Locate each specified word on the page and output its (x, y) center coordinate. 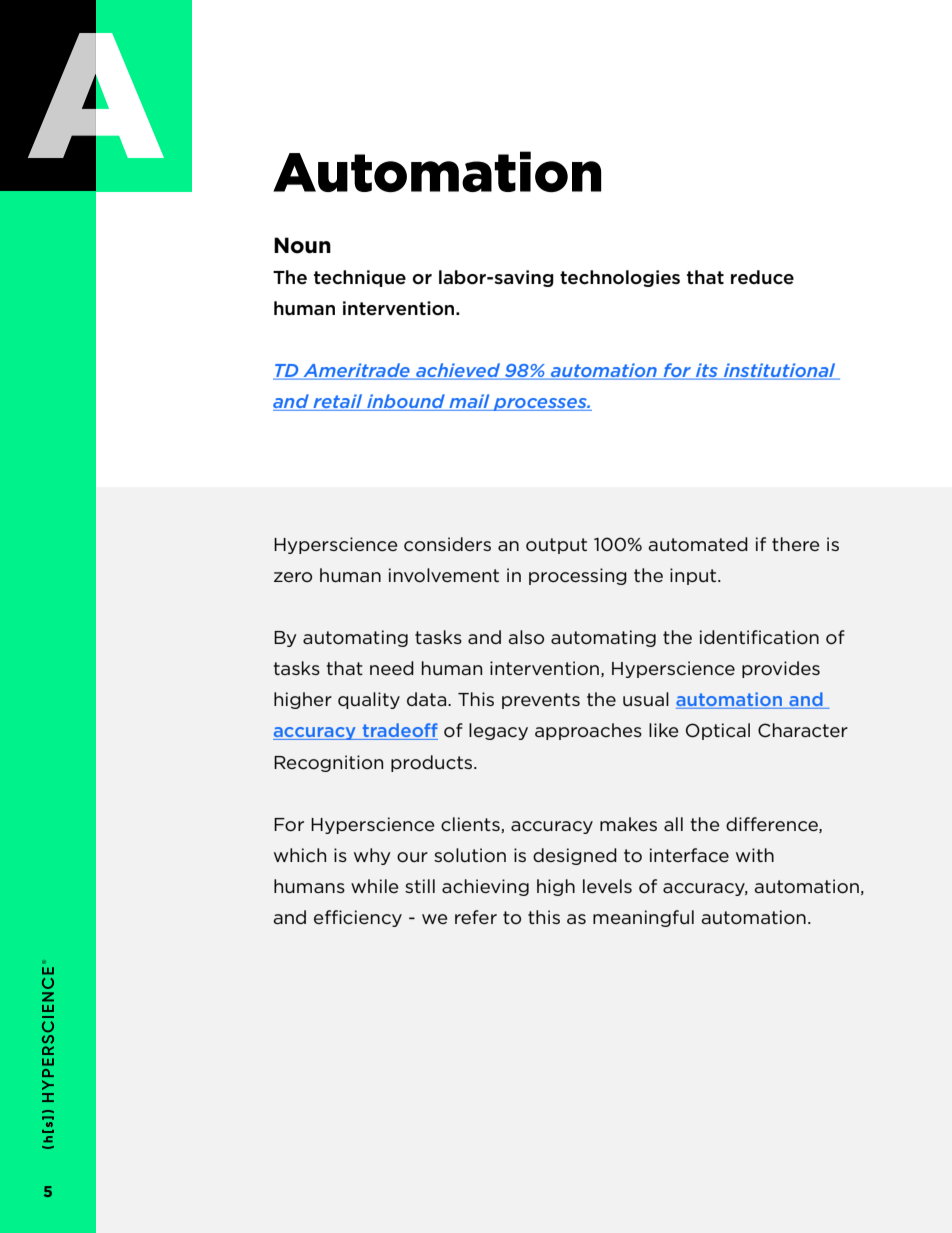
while (375, 886)
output (556, 546)
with (755, 855)
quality (369, 700)
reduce (762, 277)
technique (360, 278)
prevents (541, 701)
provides (781, 669)
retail (338, 402)
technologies (620, 278)
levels (607, 886)
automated (698, 544)
